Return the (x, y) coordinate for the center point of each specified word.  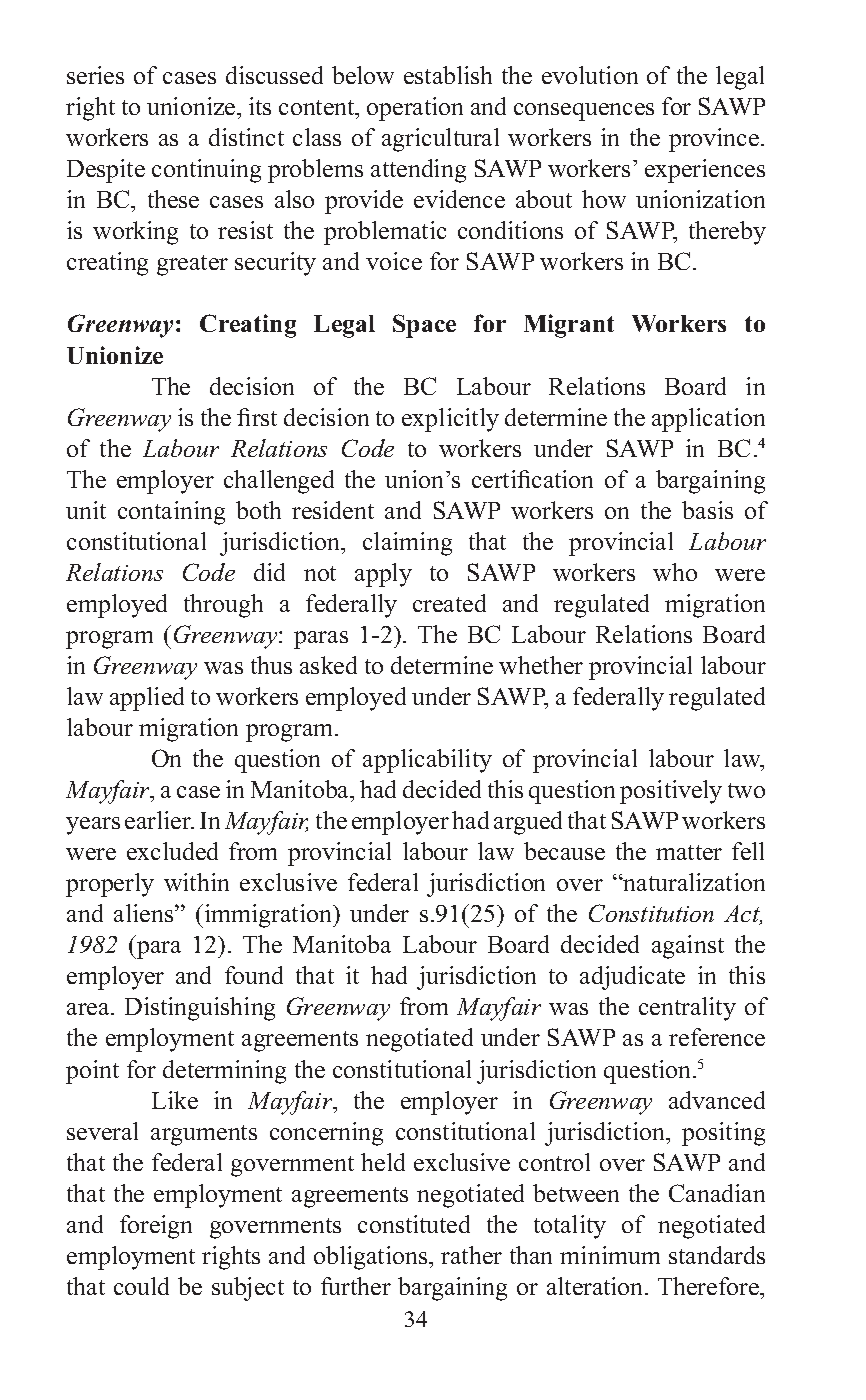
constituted (414, 1224)
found (254, 975)
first (257, 417)
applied (147, 699)
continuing (206, 171)
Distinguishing (200, 1009)
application (708, 420)
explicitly (450, 420)
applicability (427, 761)
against (688, 947)
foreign (156, 1227)
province (714, 140)
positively (671, 792)
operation (415, 109)
